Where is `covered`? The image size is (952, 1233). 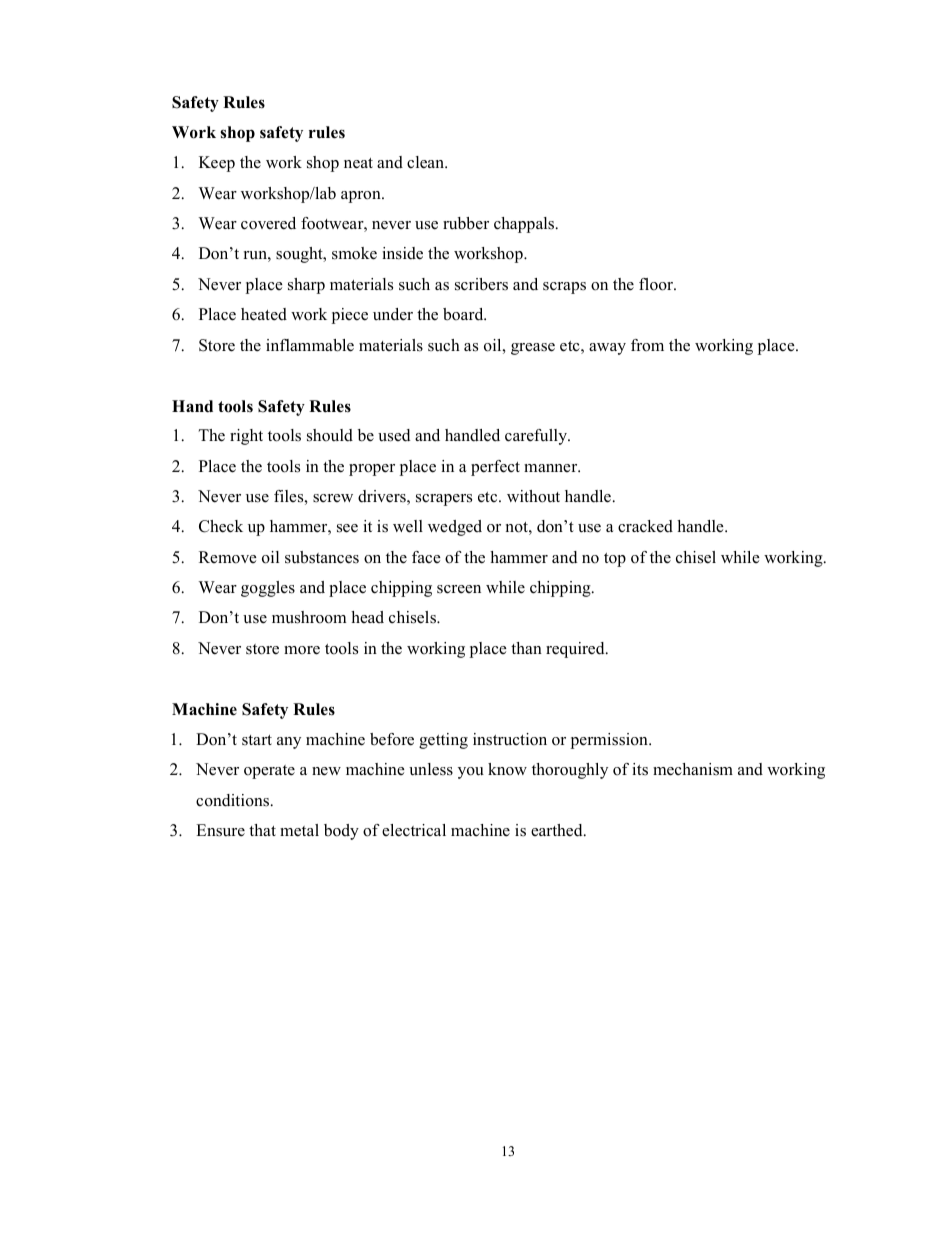
covered is located at coordinates (268, 223).
